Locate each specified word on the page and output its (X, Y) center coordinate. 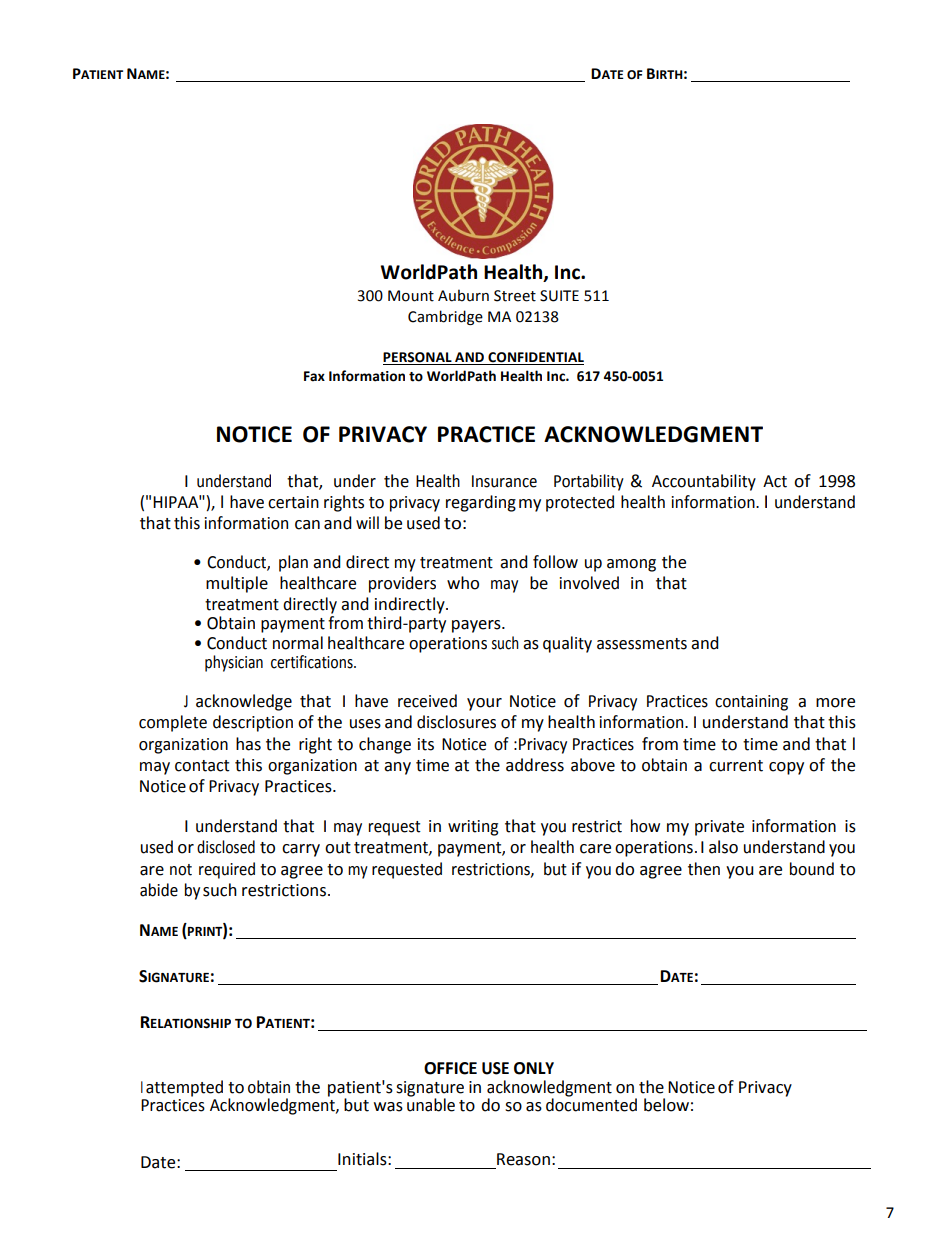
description (253, 723)
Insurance (504, 481)
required (227, 870)
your (484, 704)
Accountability (704, 482)
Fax (314, 376)
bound (812, 869)
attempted (184, 1088)
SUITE (559, 296)
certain (293, 502)
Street (515, 296)
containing (751, 703)
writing (473, 828)
